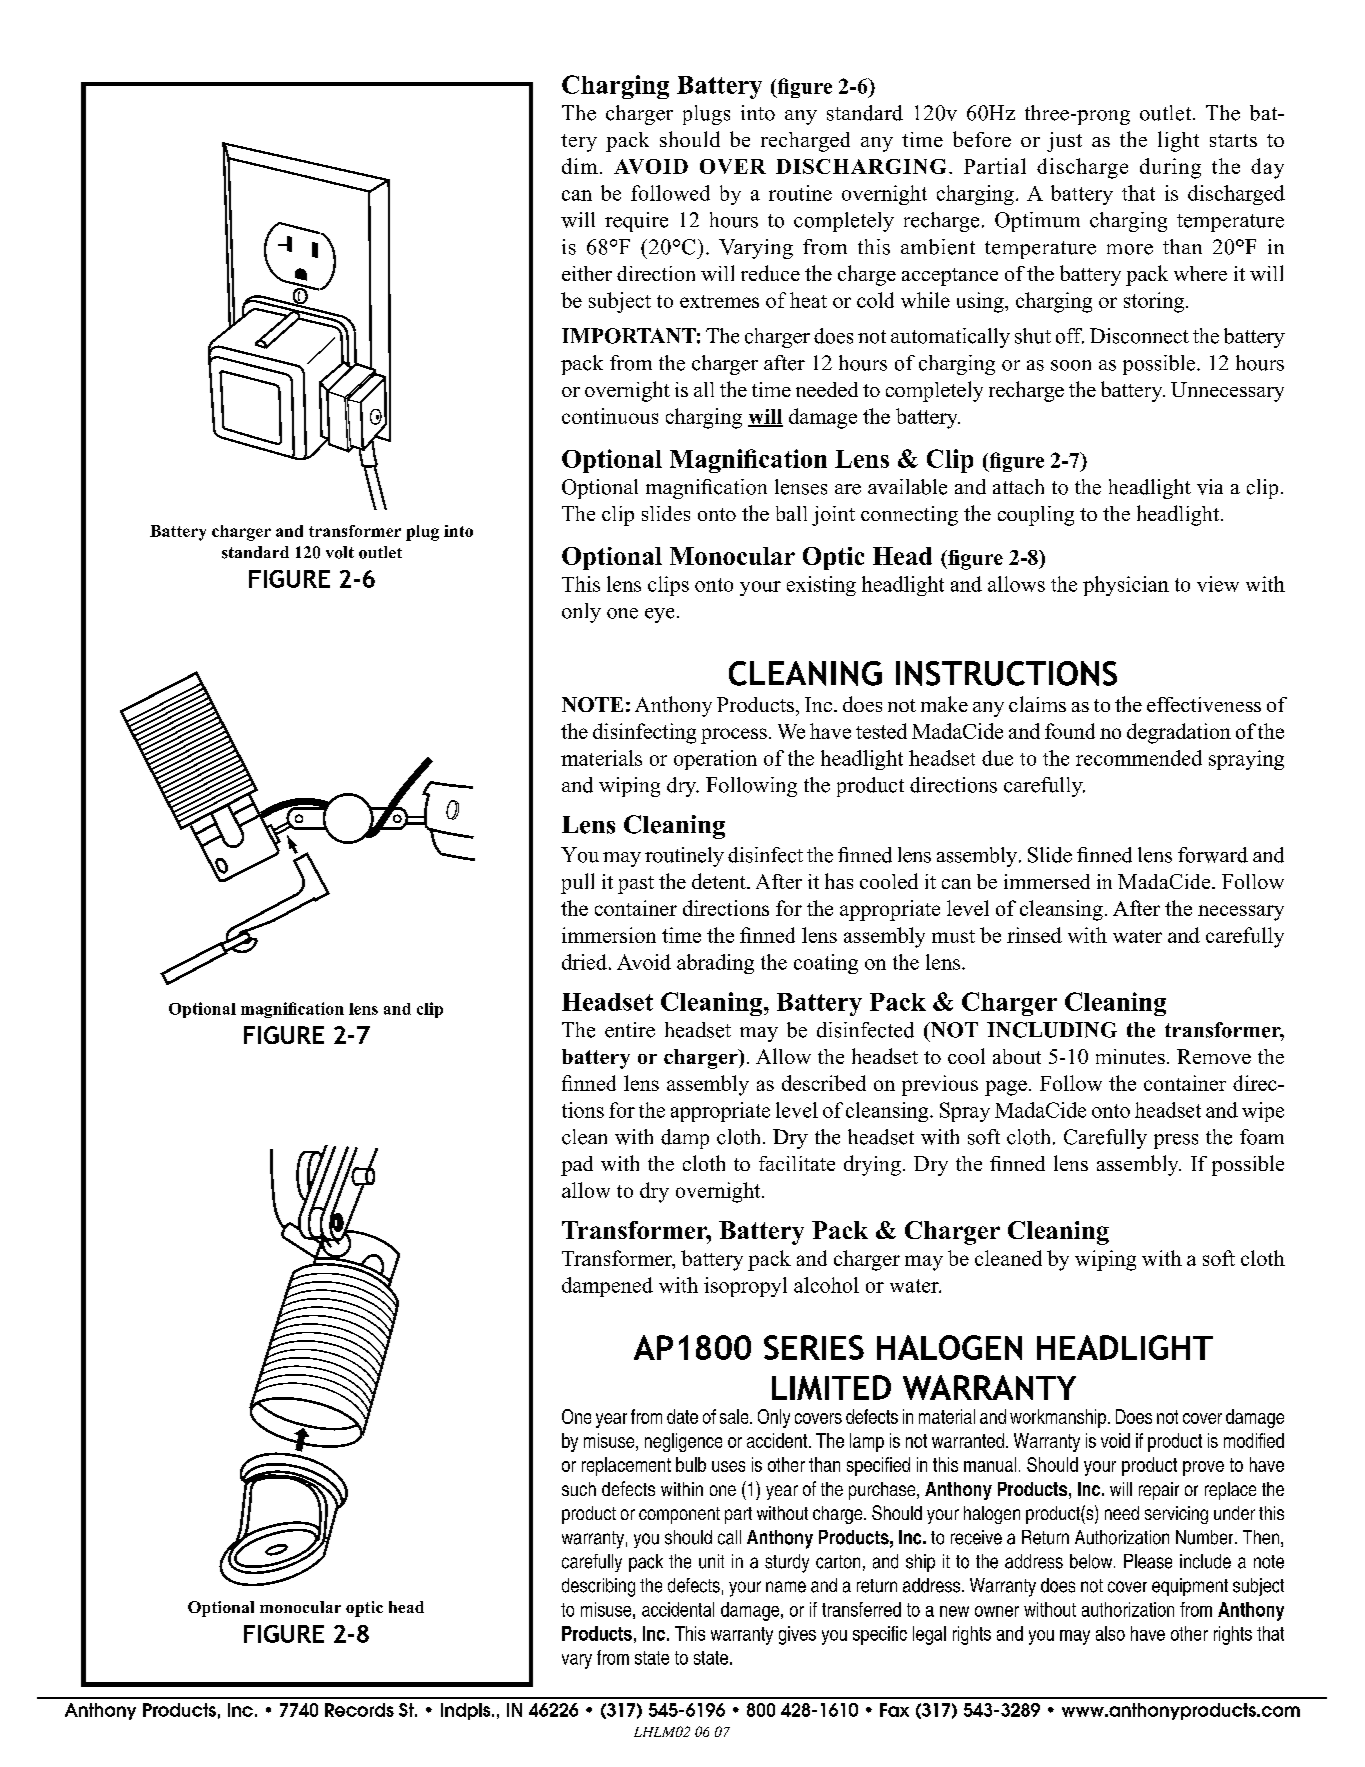  Describe the element at coordinates (770, 273) in the screenshot. I see `reduce` at that location.
